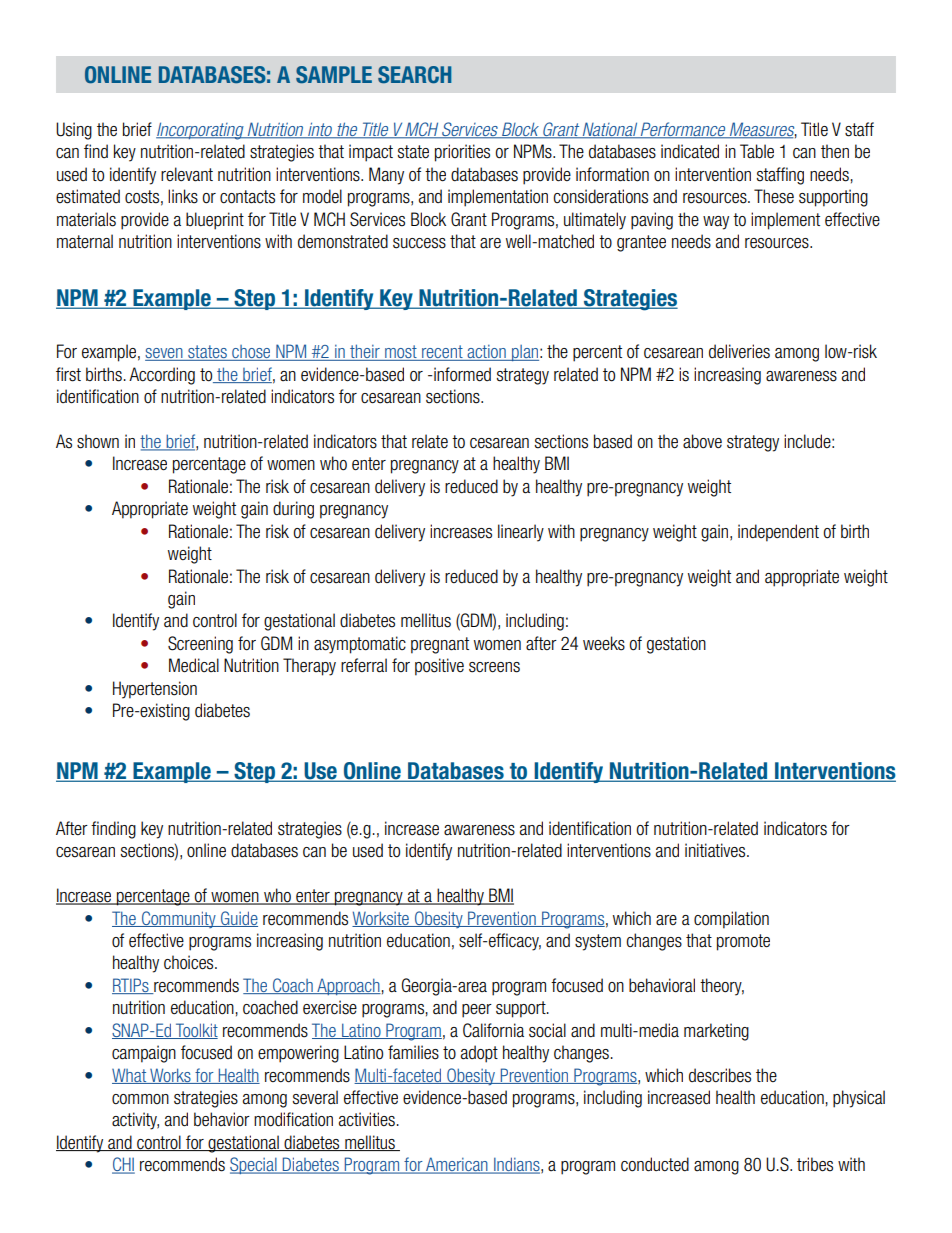  What do you see at coordinates (135, 1121) in the screenshot?
I see `activity` at bounding box center [135, 1121].
